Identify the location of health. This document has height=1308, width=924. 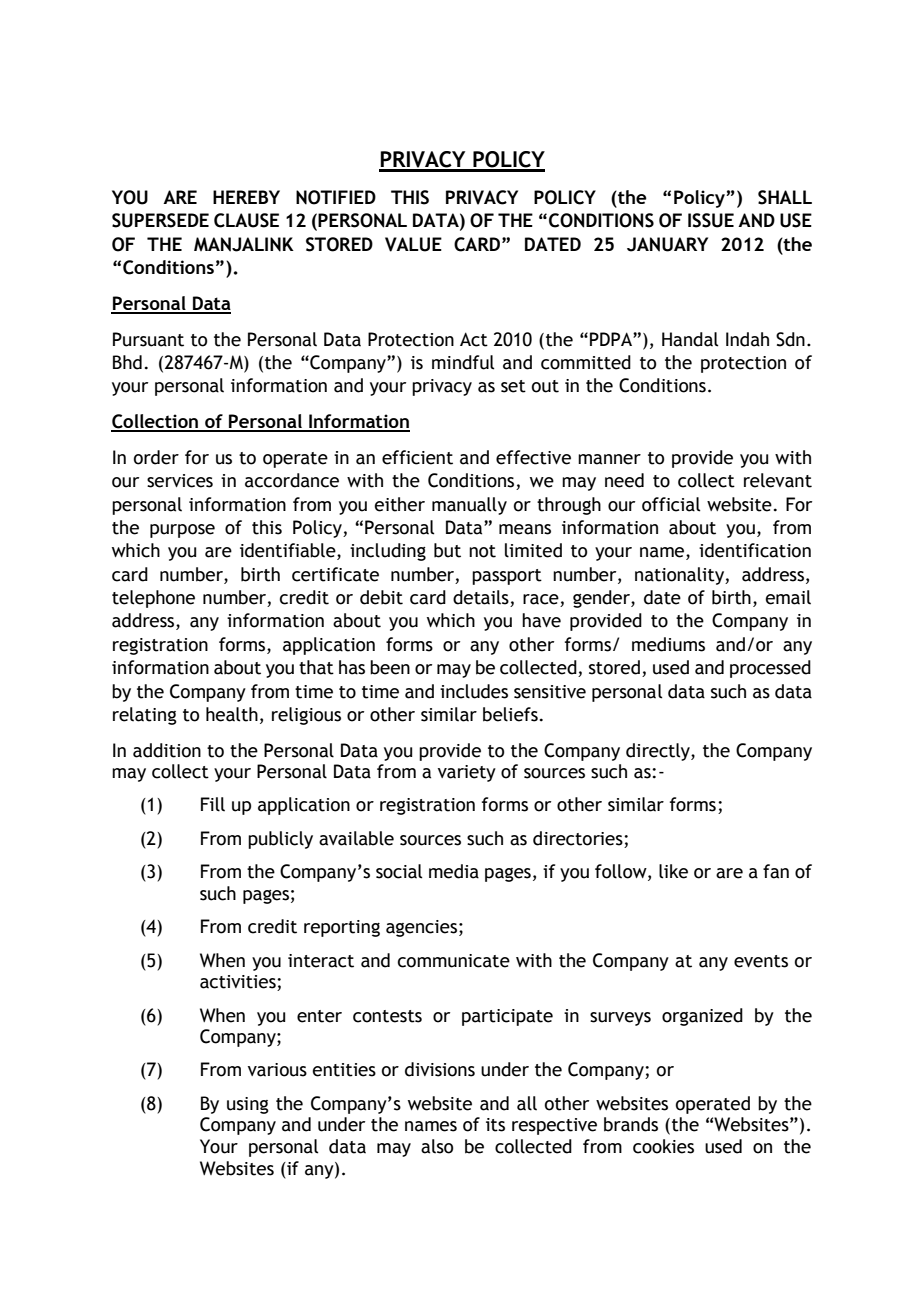
(232, 714).
